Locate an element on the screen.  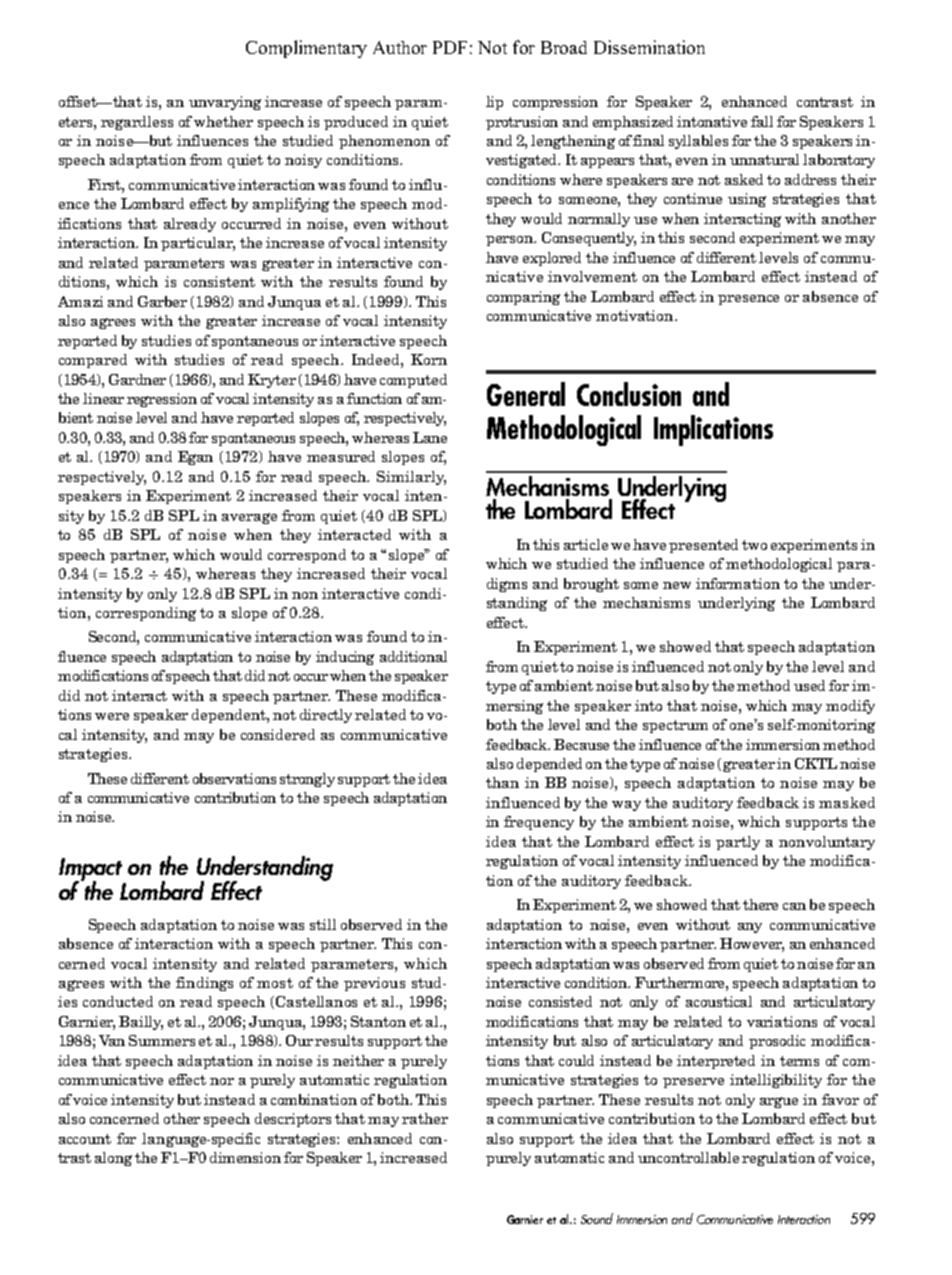
used is located at coordinates (809, 685).
